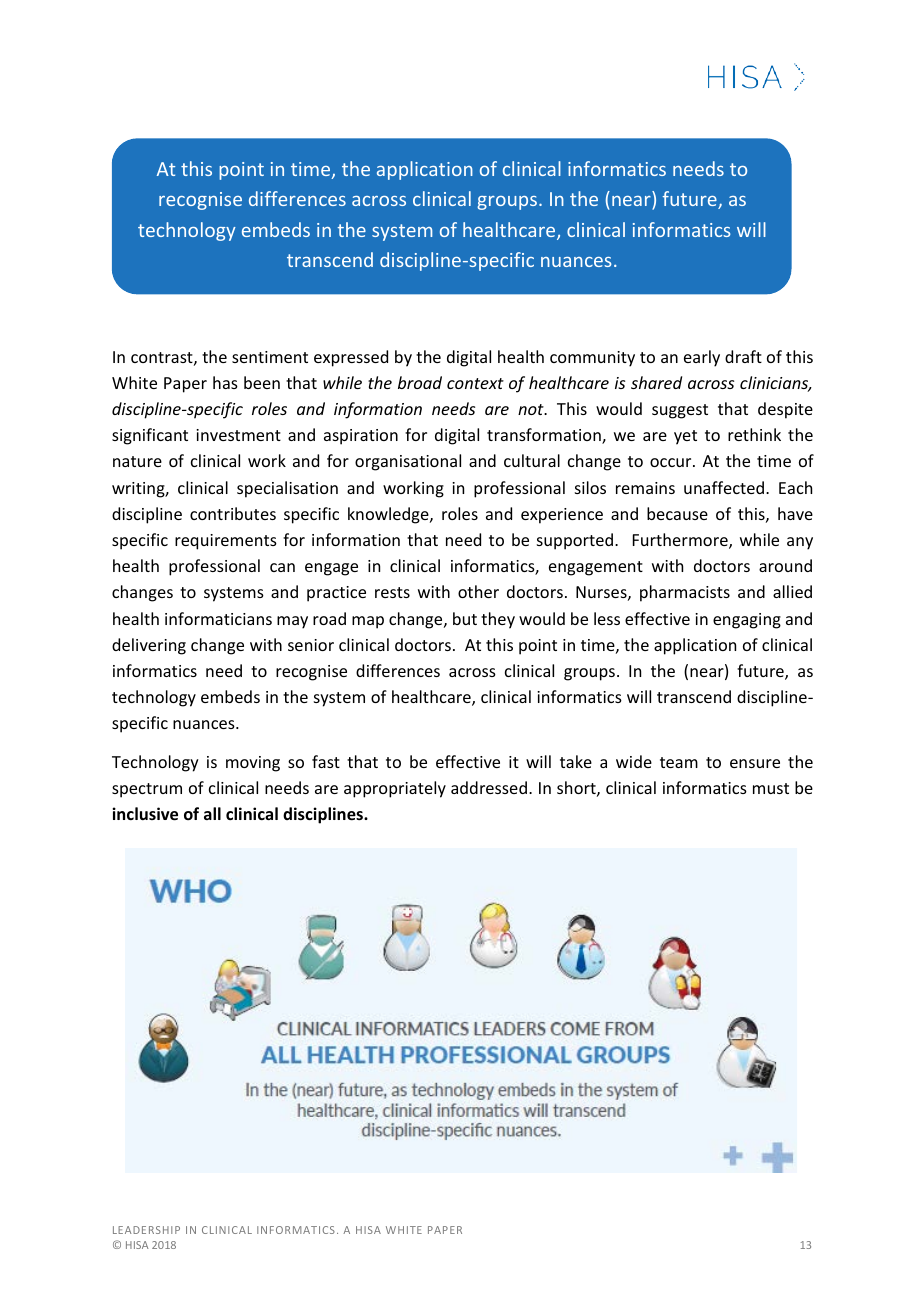  What do you see at coordinates (475, 383) in the image?
I see `context` at bounding box center [475, 383].
